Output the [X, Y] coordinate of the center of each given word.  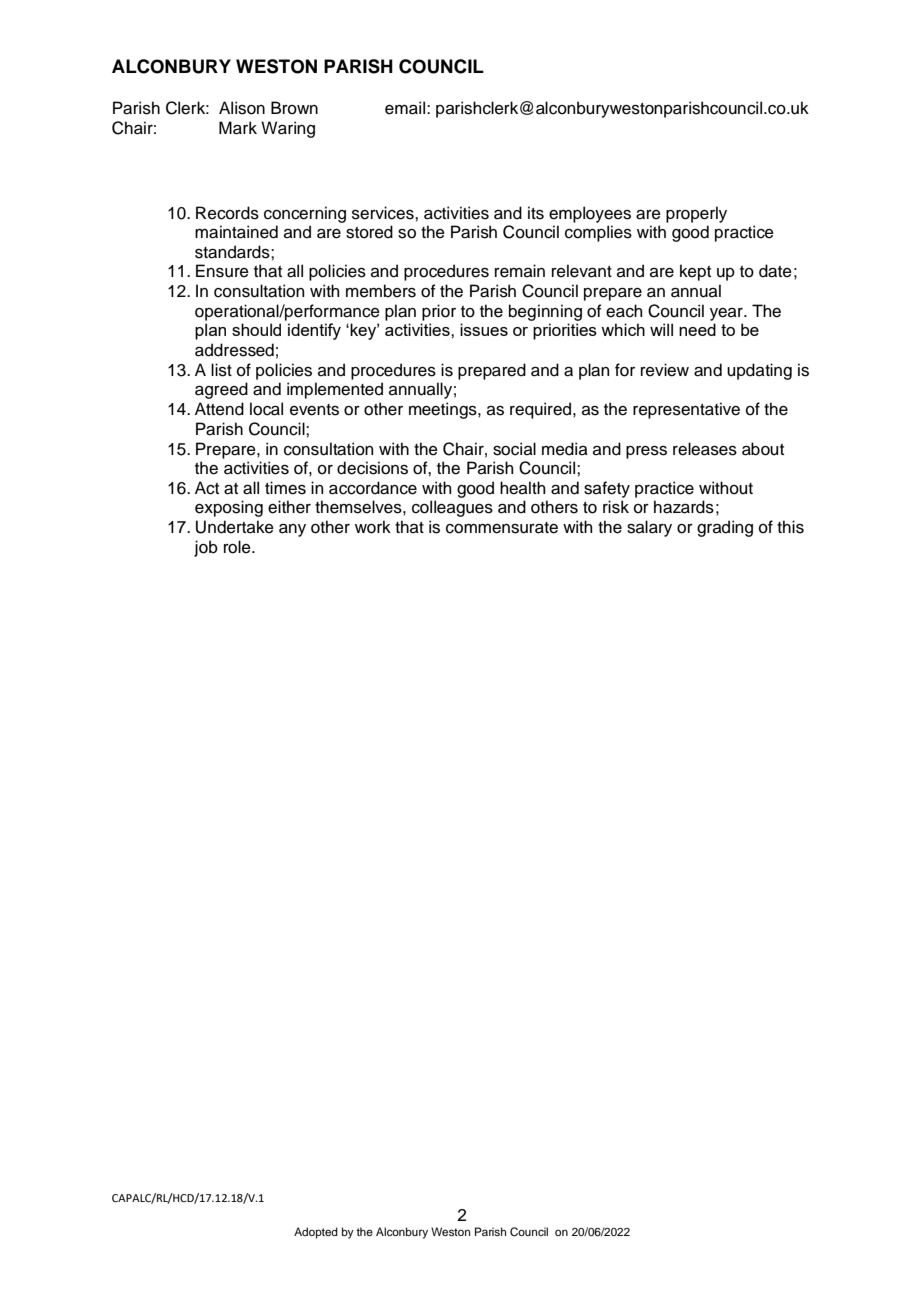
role [238, 547]
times [285, 488]
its [536, 213]
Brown [294, 108]
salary [649, 528]
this [790, 527]
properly [696, 214]
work [373, 527]
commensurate [502, 528]
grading [725, 528]
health [522, 488]
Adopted [316, 1233]
